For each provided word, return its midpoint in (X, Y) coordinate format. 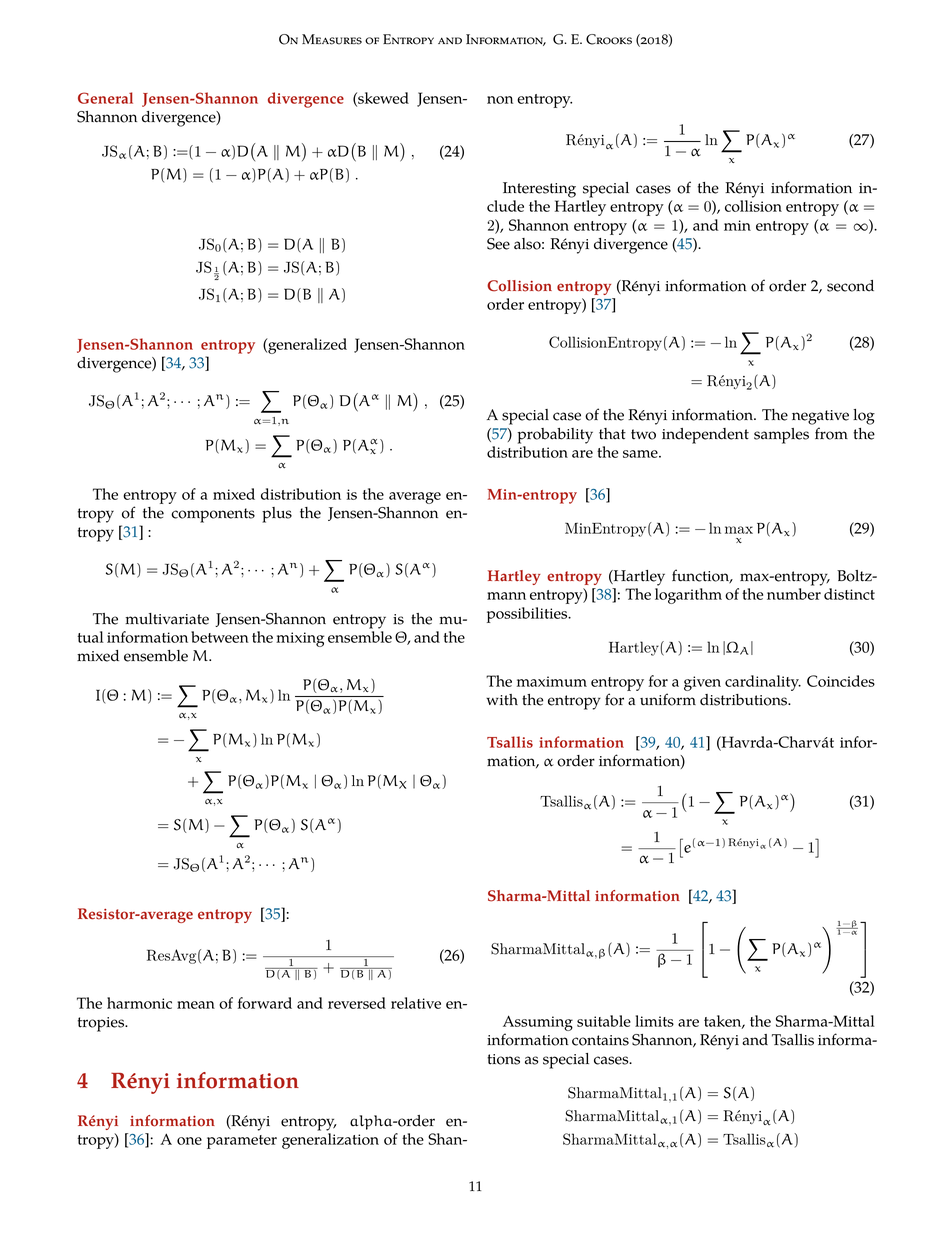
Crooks (609, 39)
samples (781, 436)
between (220, 637)
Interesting (539, 190)
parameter (242, 1142)
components (213, 515)
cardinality (763, 683)
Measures (332, 39)
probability (555, 436)
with (502, 699)
